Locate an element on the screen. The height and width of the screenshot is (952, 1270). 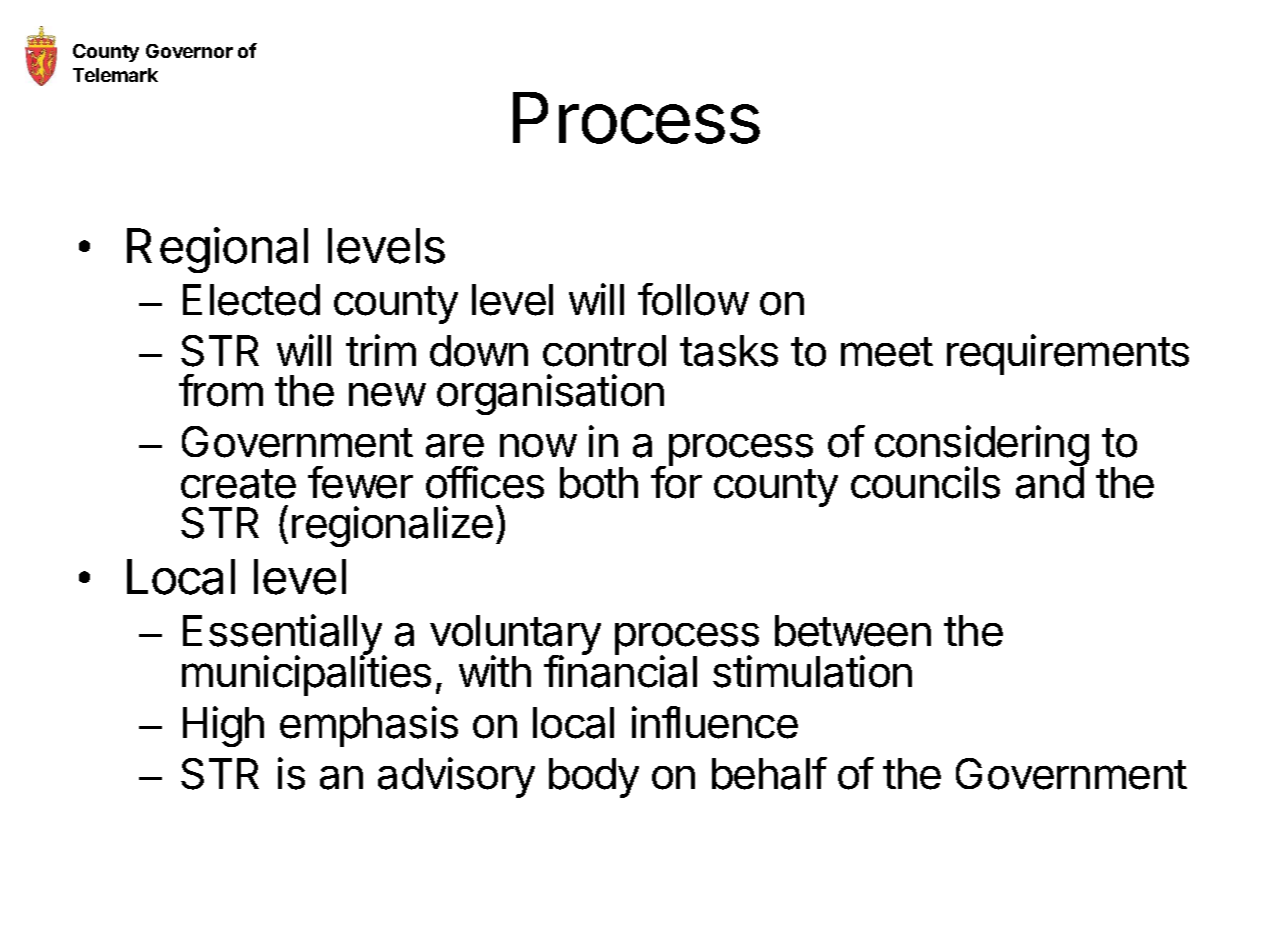
Governor is located at coordinates (189, 51).
